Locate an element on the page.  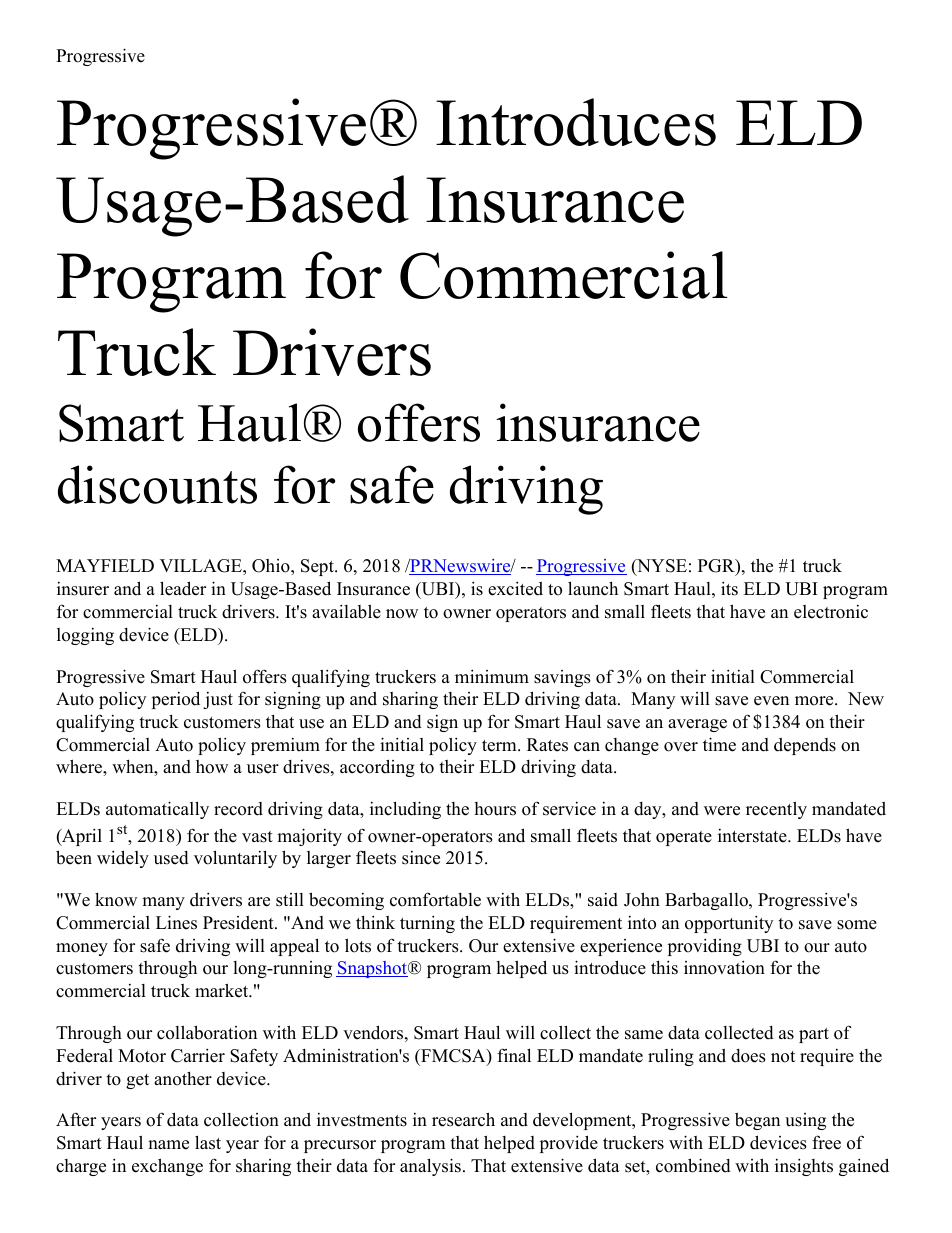
discounts is located at coordinates (157, 484).
